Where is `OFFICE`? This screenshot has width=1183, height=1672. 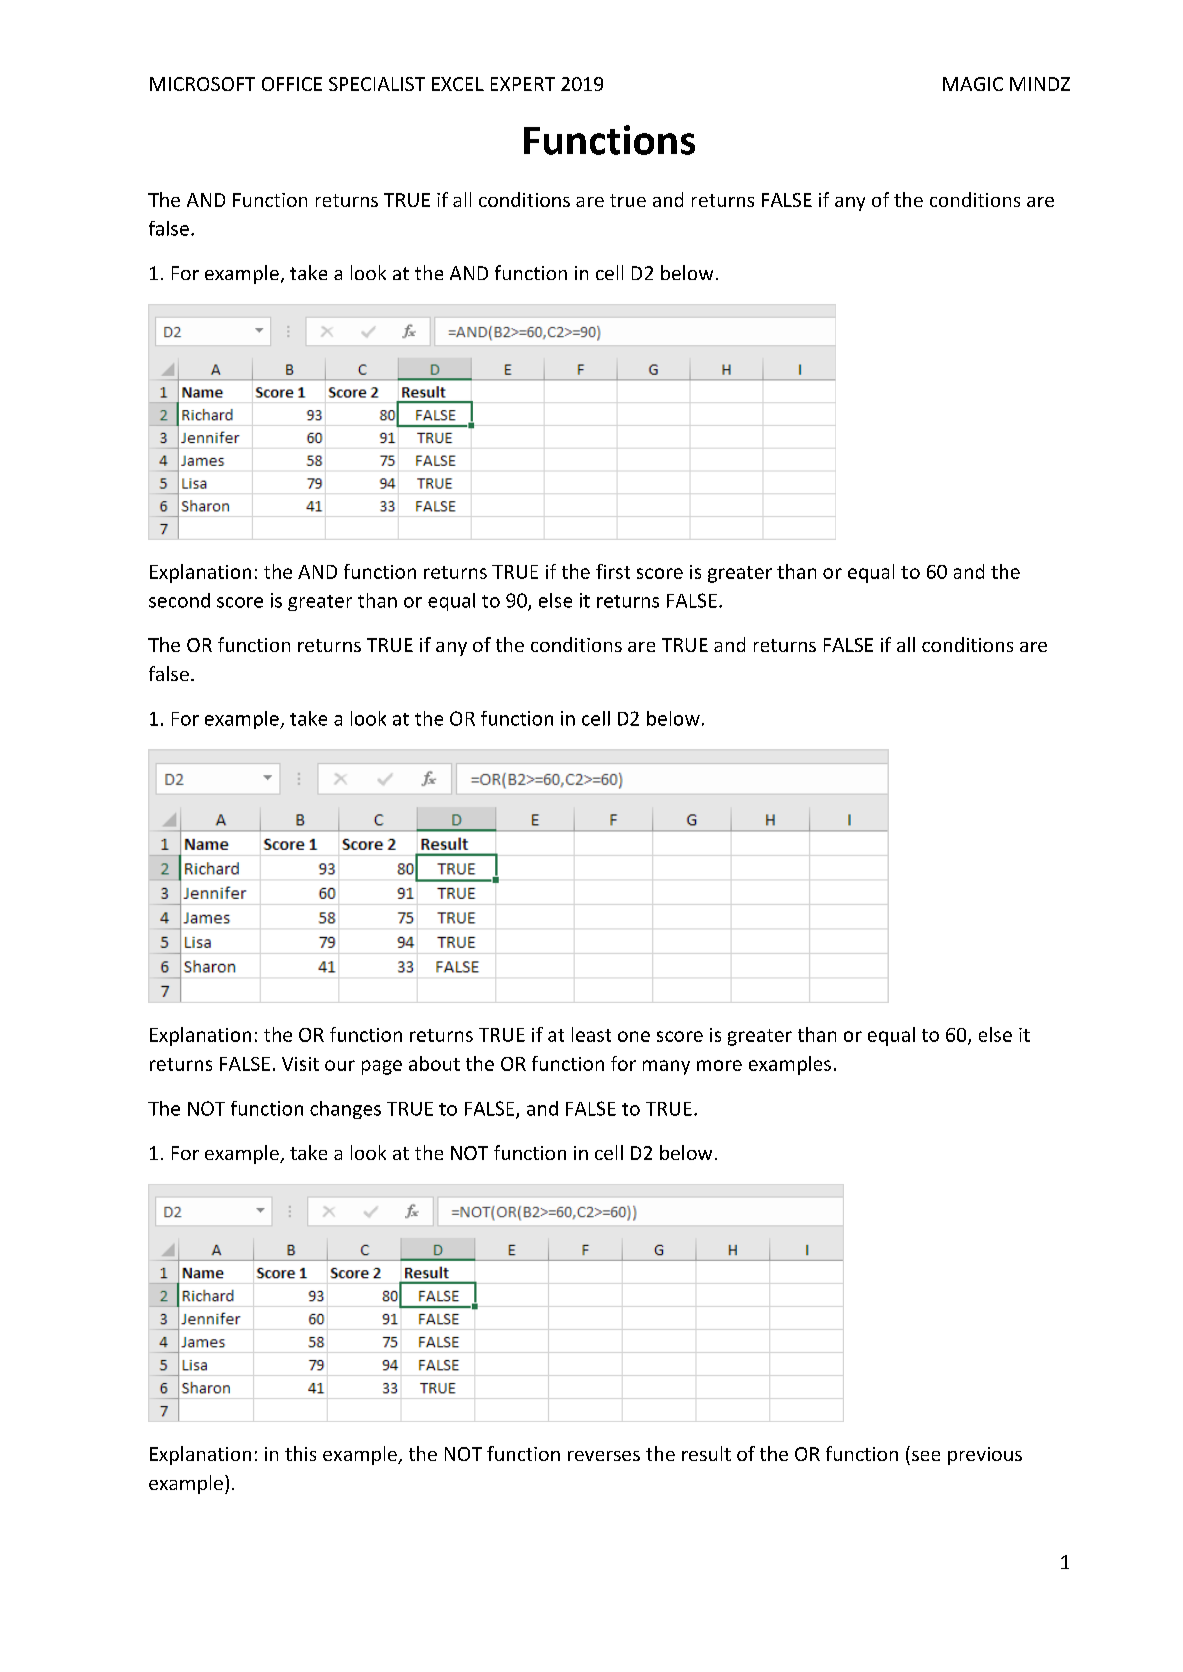 OFFICE is located at coordinates (292, 84).
